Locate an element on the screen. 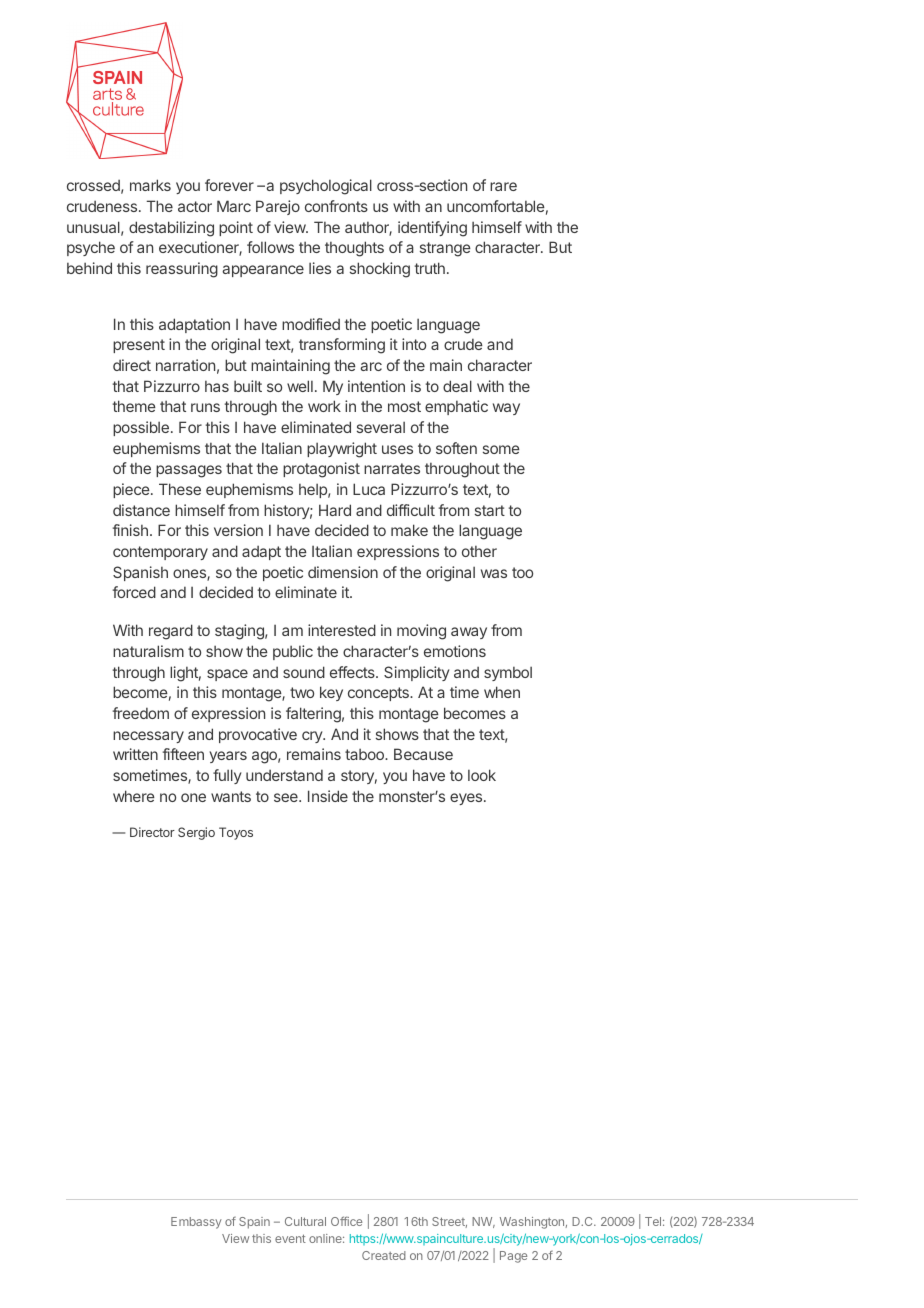 The height and width of the screenshot is (1308, 924). Sergio is located at coordinates (196, 833).
